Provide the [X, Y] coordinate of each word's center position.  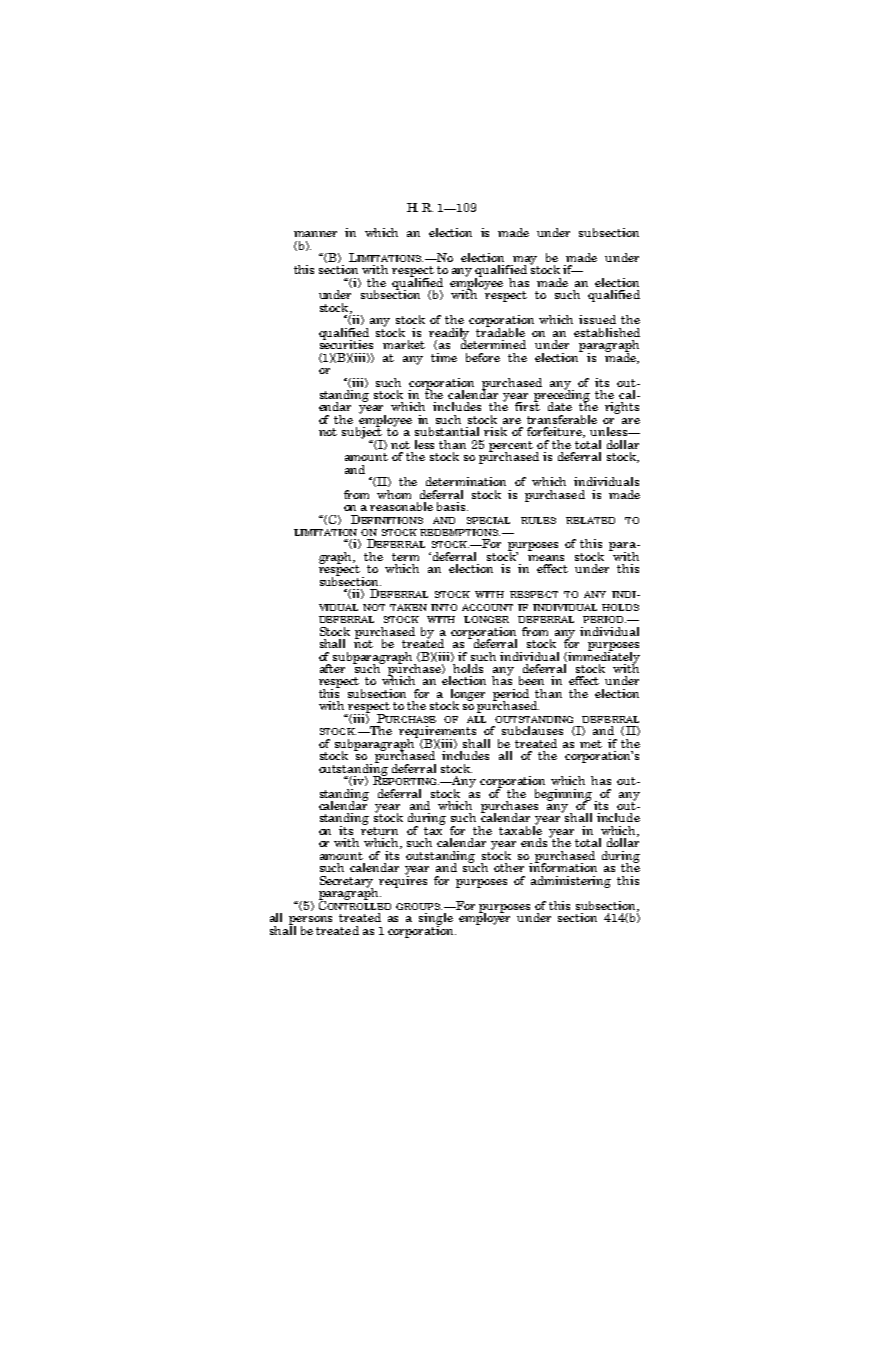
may [524, 261]
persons [310, 921]
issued [597, 319]
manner [315, 234]
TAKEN [408, 607]
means [546, 558]
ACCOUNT [487, 607]
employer [484, 917]
